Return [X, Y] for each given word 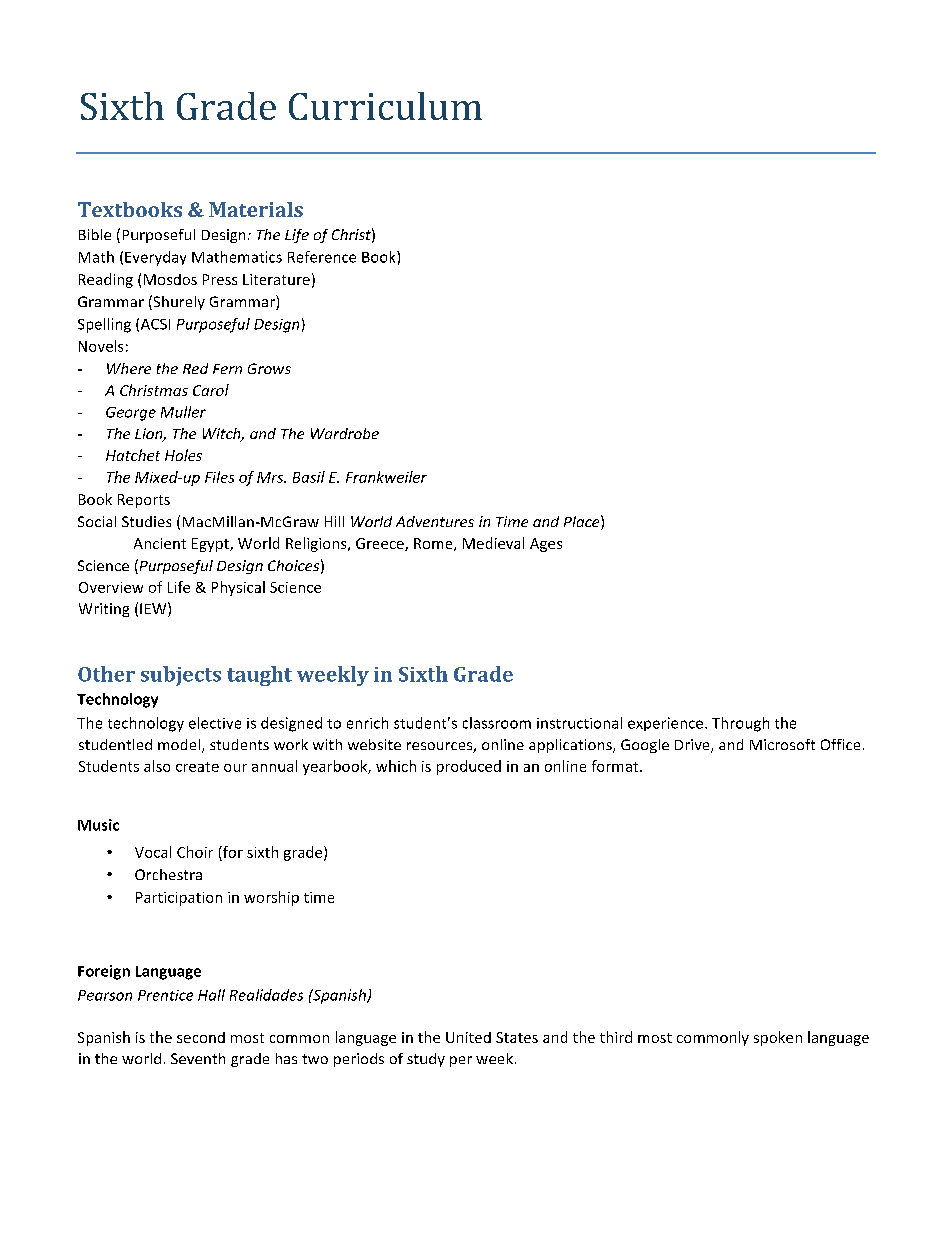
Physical [238, 588]
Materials [256, 209]
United [468, 1037]
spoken [778, 1038]
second [201, 1037]
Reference [322, 257]
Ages [546, 545]
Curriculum [385, 106]
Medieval [493, 543]
